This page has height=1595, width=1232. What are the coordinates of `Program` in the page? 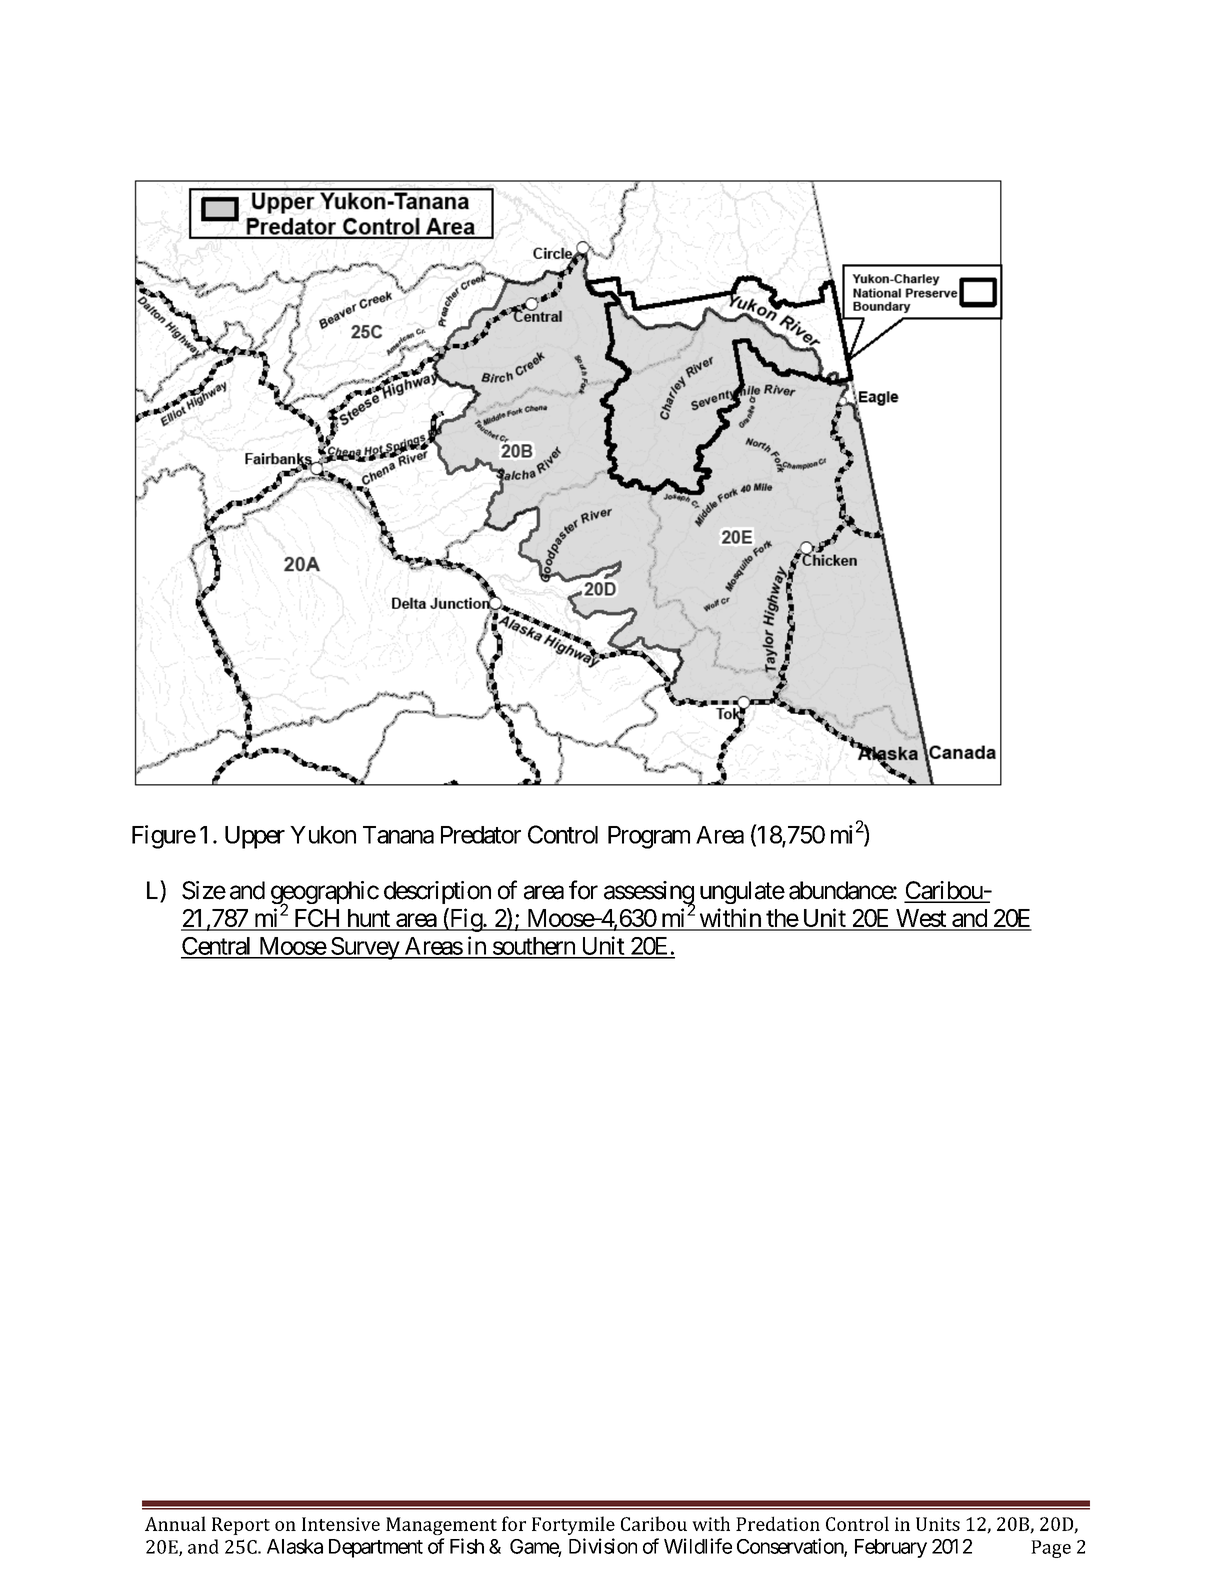 It's located at (649, 837).
